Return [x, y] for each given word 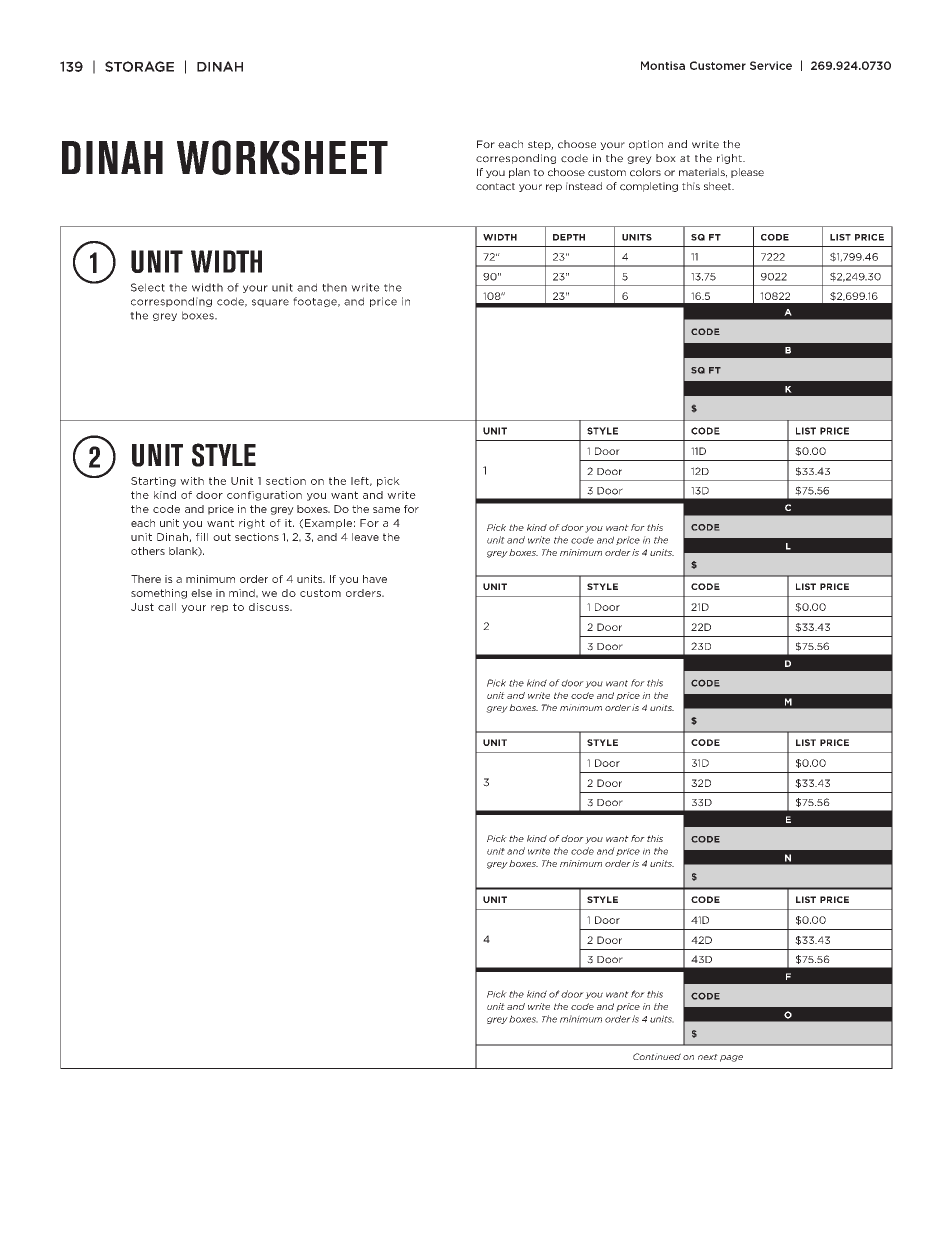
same [386, 510]
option [646, 145]
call [167, 607]
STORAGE [139, 66]
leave [365, 537]
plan [519, 173]
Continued [657, 1056]
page [731, 1058]
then [334, 287]
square [270, 303]
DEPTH [569, 237]
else [201, 593]
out [222, 537]
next [708, 1057]
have [375, 579]
